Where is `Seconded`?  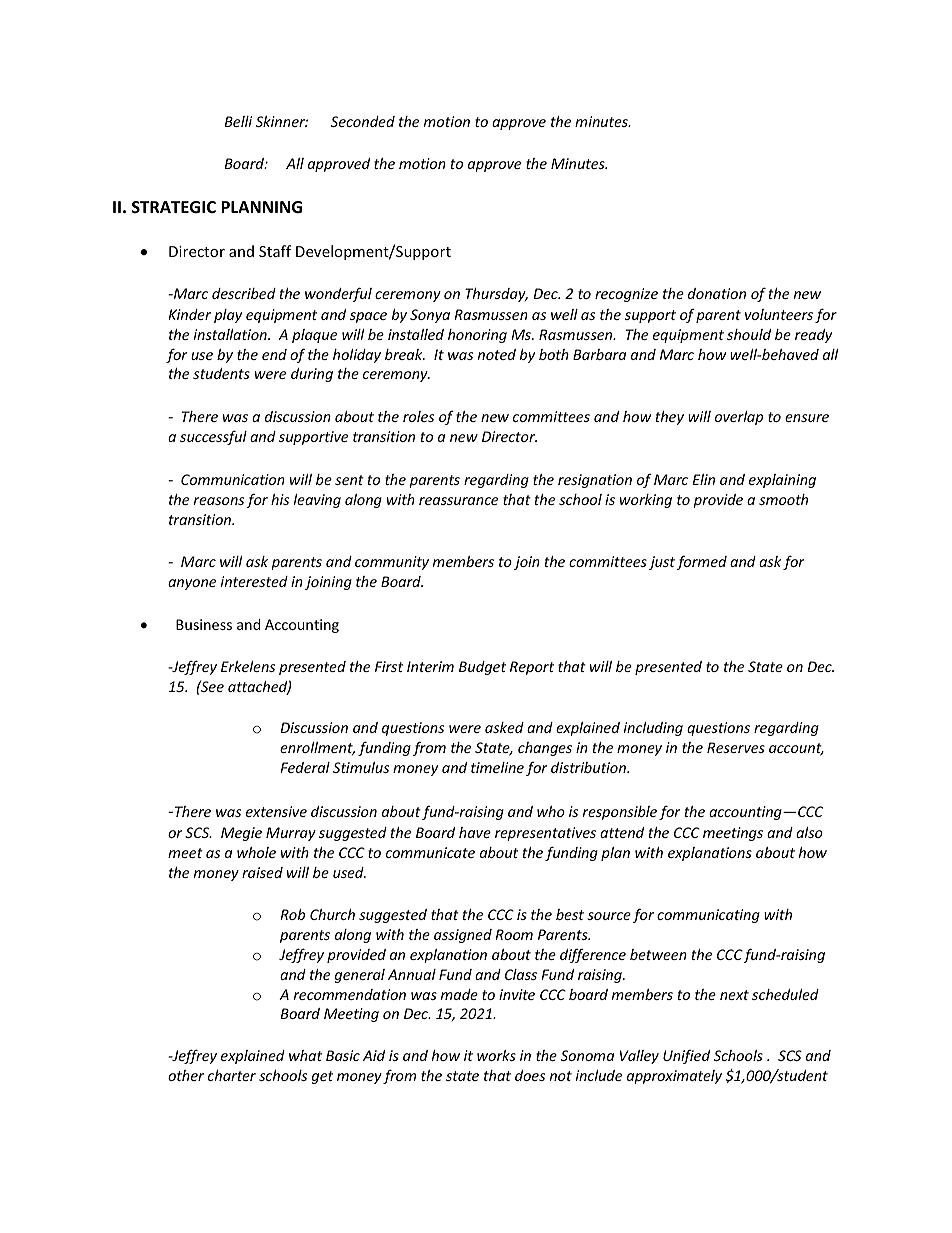
Seconded is located at coordinates (363, 121).
